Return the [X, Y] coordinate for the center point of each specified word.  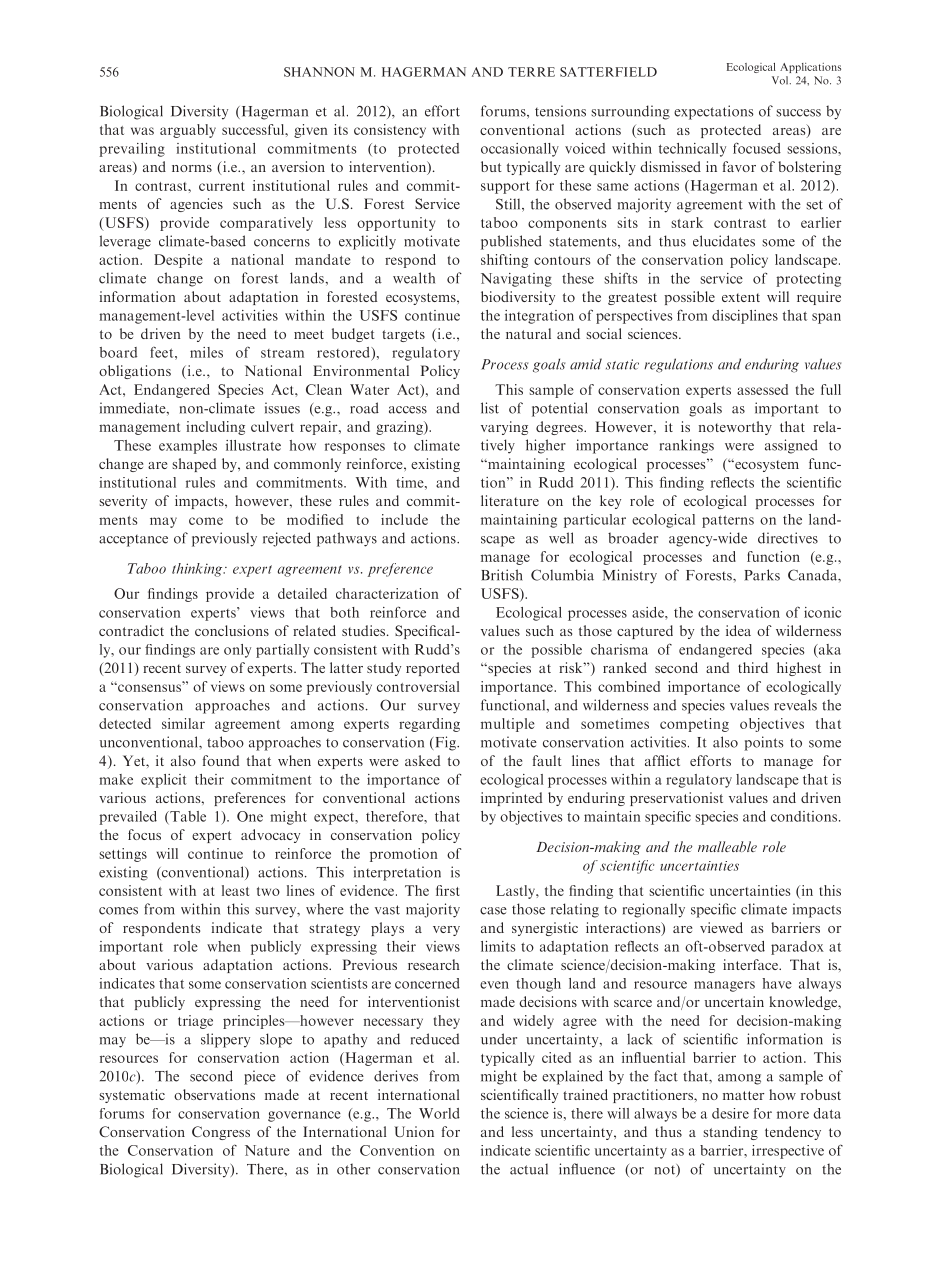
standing [730, 1133]
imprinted [511, 799]
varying [504, 428]
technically [692, 150]
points [764, 743]
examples [188, 447]
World [439, 1113]
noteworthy [735, 428]
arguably [188, 131]
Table [187, 816]
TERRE [531, 72]
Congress [221, 1133]
